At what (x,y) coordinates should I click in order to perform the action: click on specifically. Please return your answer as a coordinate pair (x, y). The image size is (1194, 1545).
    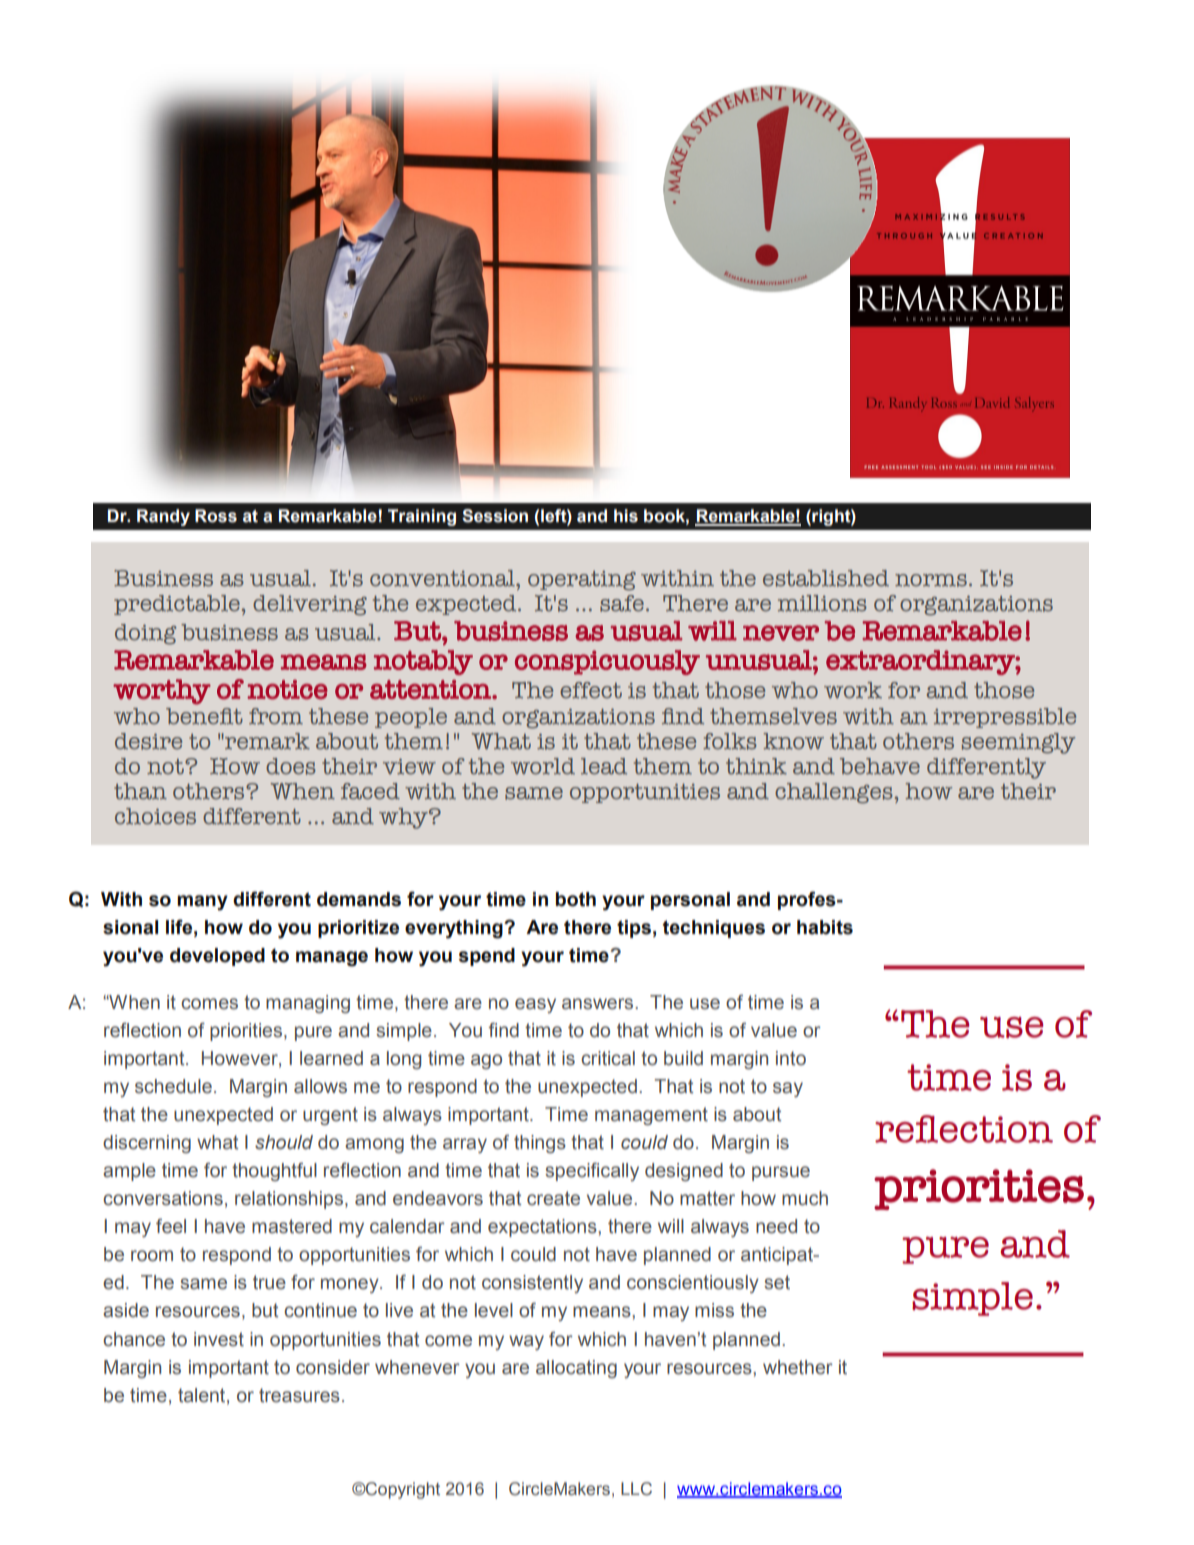
    Looking at the image, I should click on (592, 1171).
